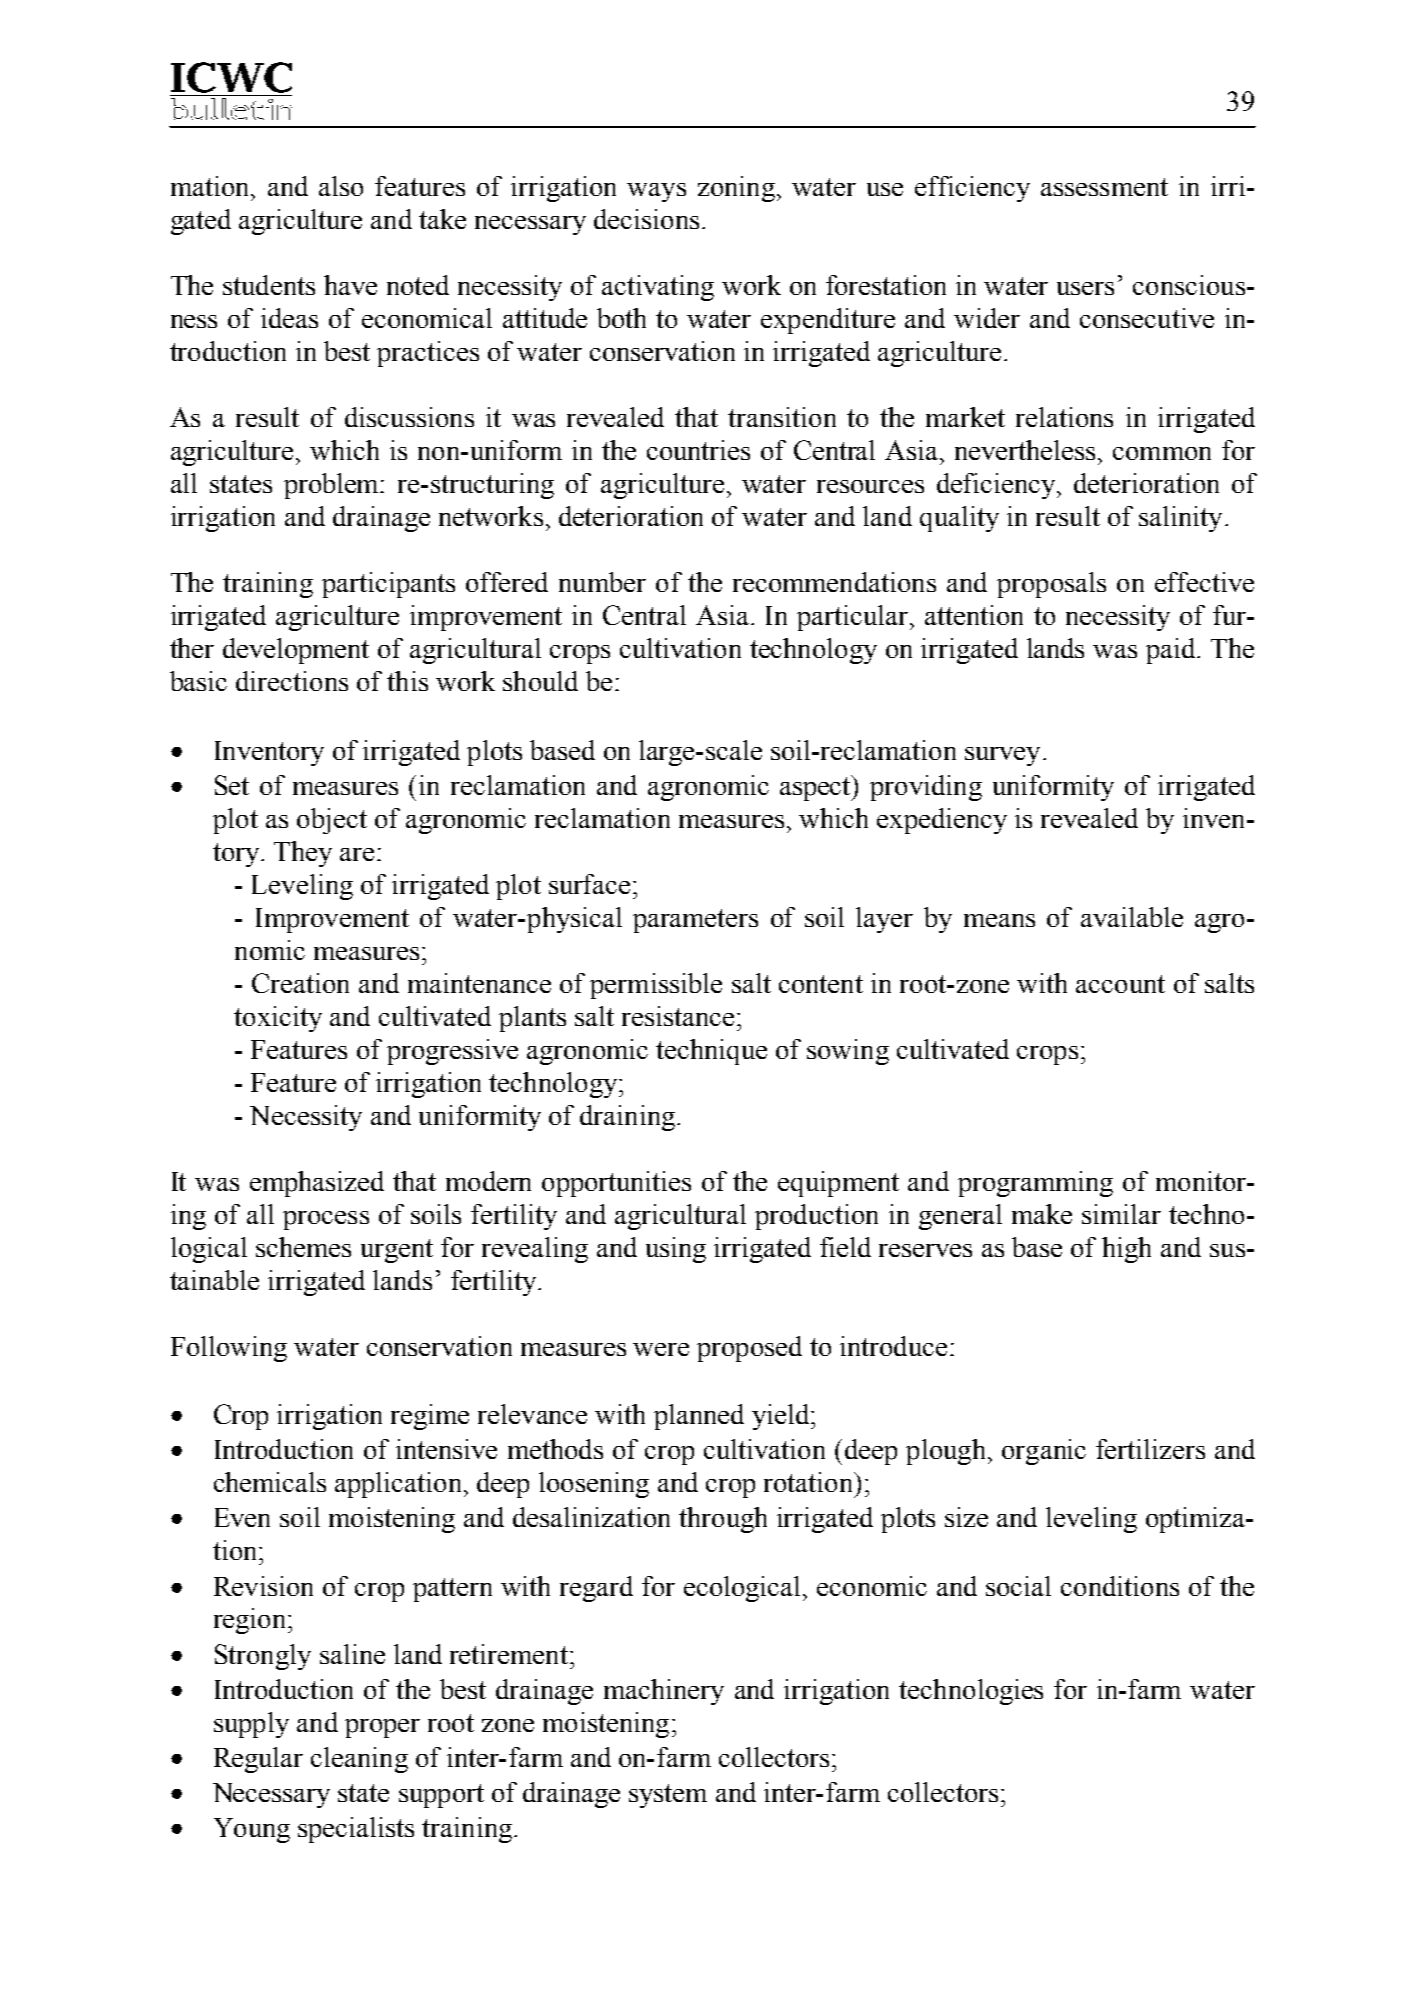 This page has width=1424, height=2015. What do you see at coordinates (1126, 1250) in the page?
I see `high` at bounding box center [1126, 1250].
